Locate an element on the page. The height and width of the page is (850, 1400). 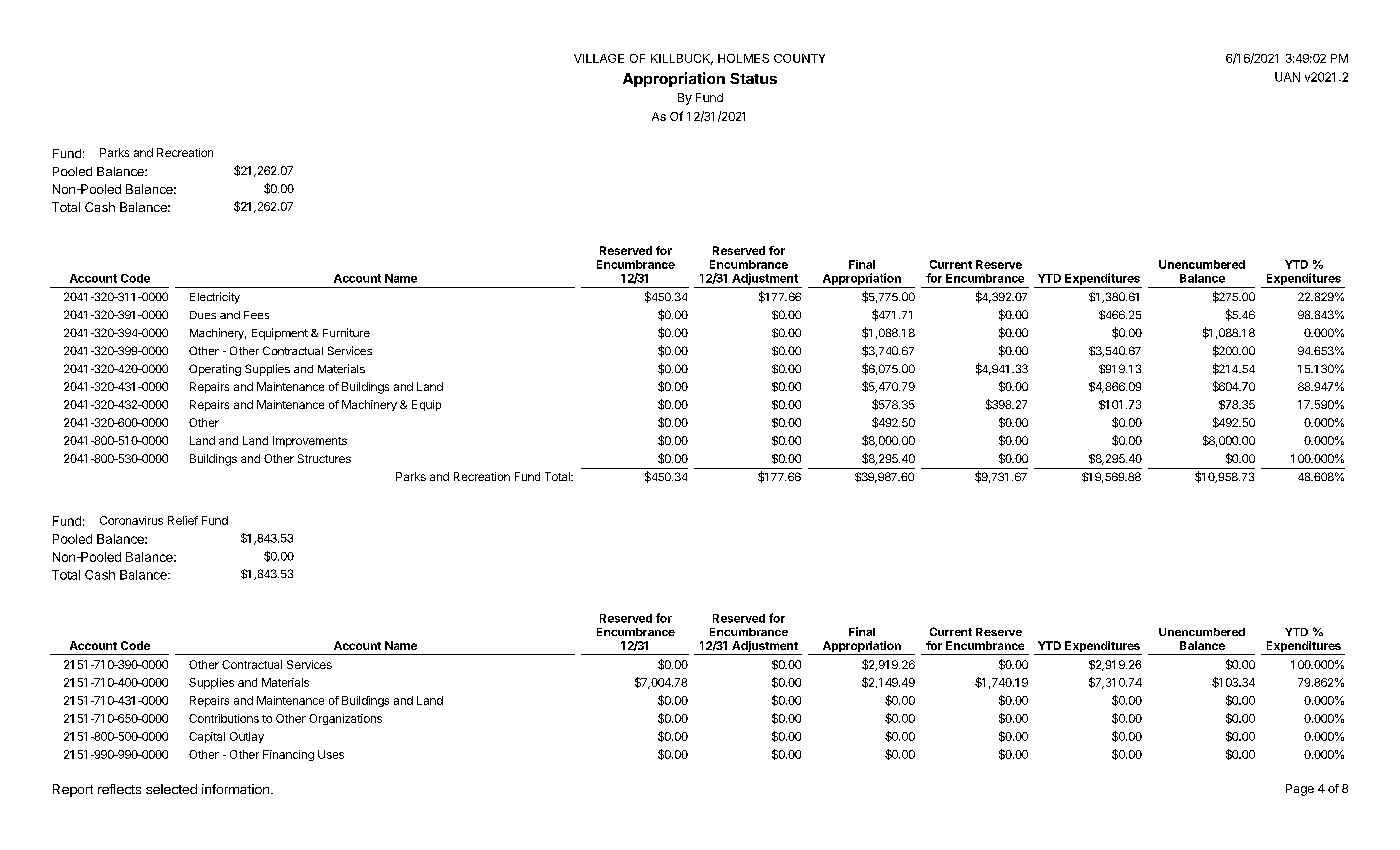
Page is located at coordinates (1300, 790).
